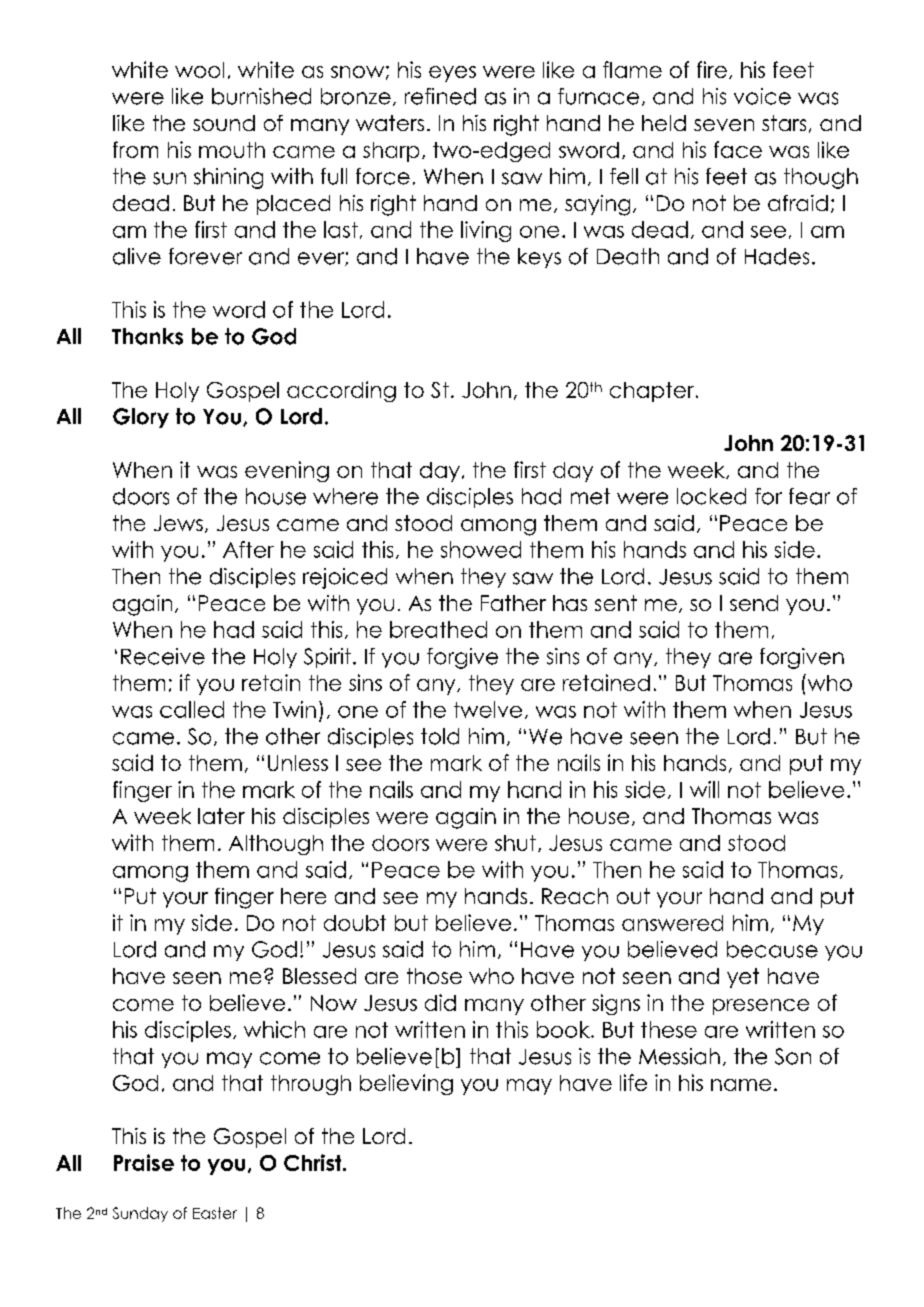 The height and width of the screenshot is (1307, 924). What do you see at coordinates (215, 1213) in the screenshot?
I see `Easter` at bounding box center [215, 1213].
